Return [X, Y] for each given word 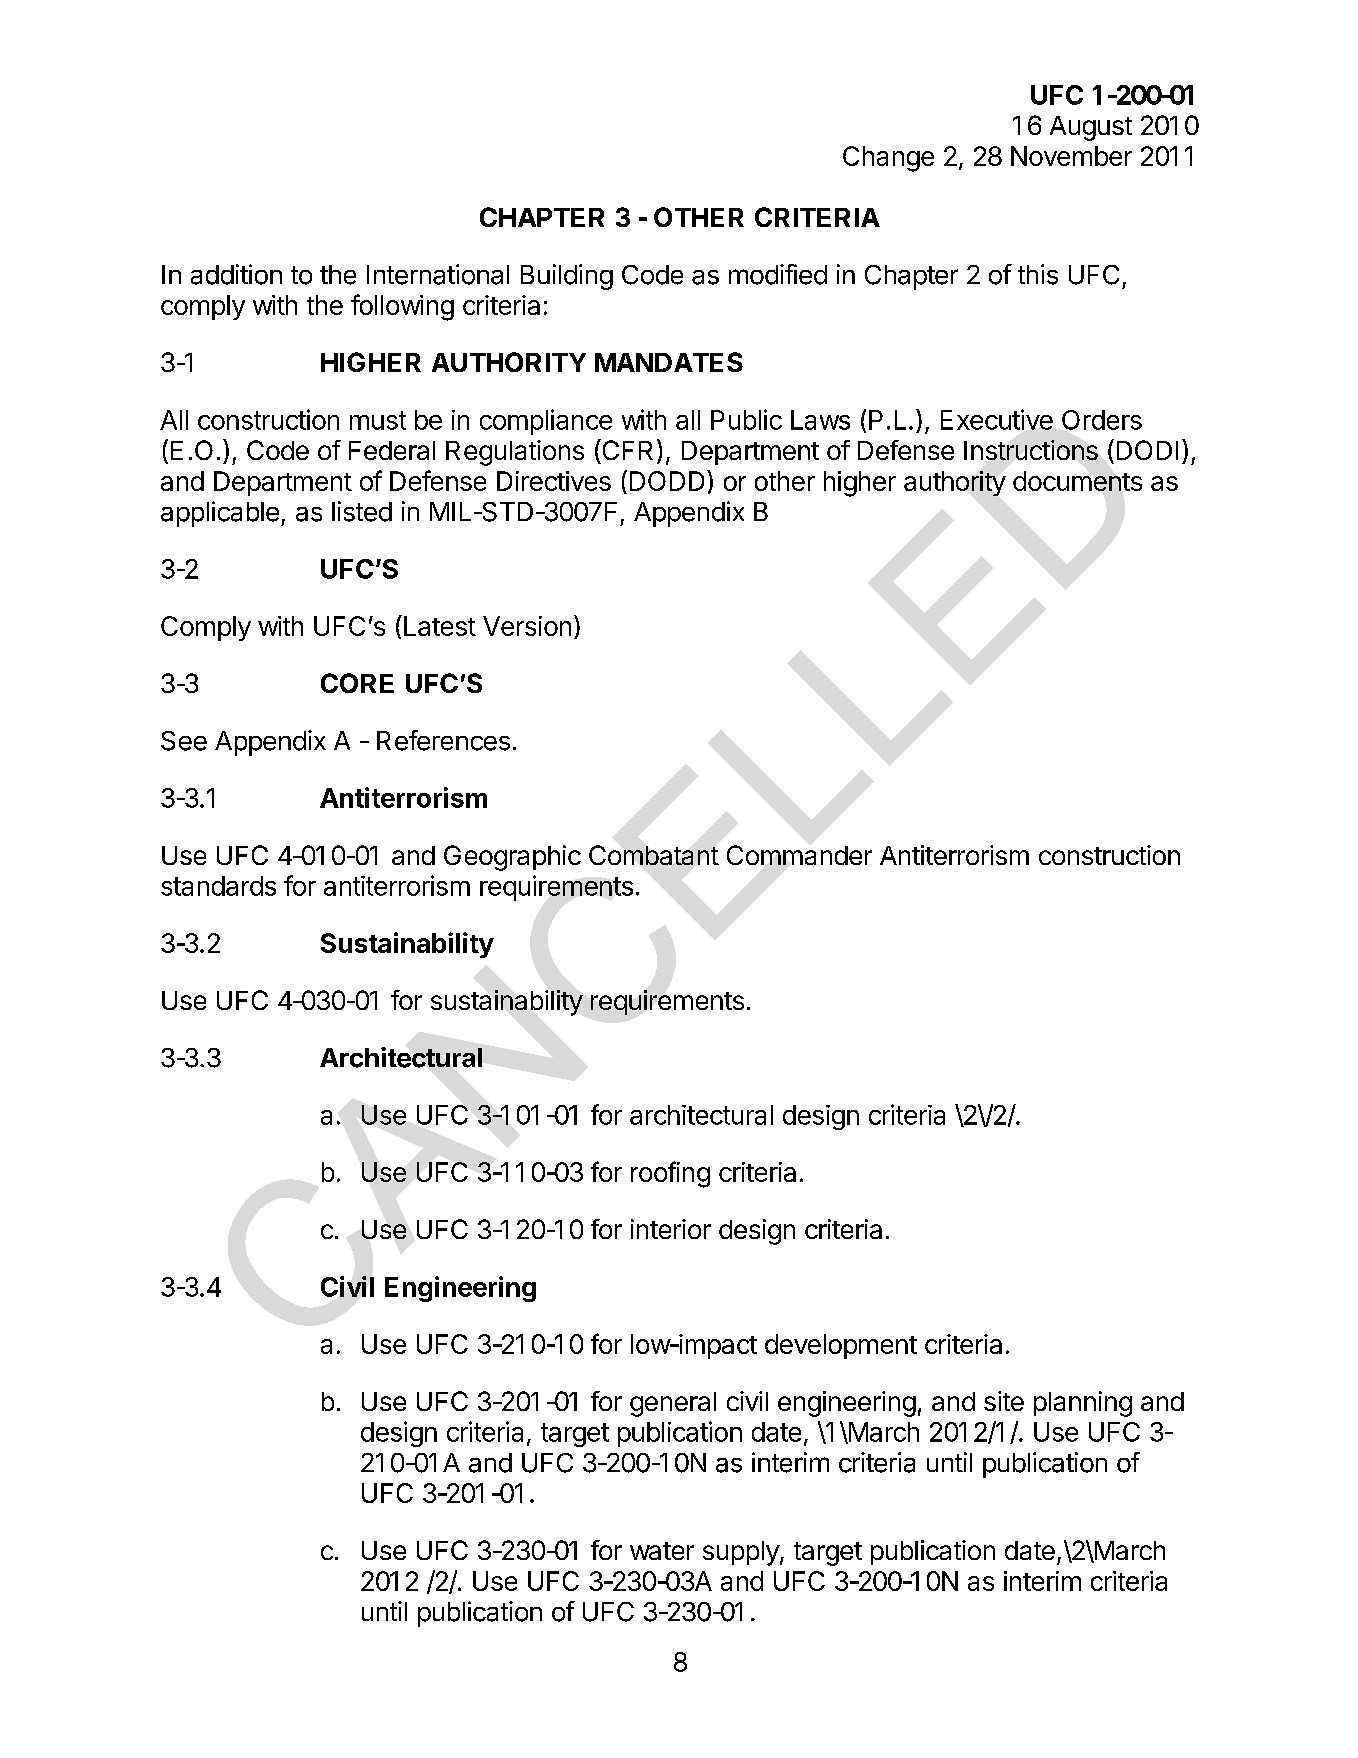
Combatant [654, 855]
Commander [799, 855]
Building [567, 277]
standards [218, 886]
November [1071, 156]
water [662, 1551]
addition [236, 274]
